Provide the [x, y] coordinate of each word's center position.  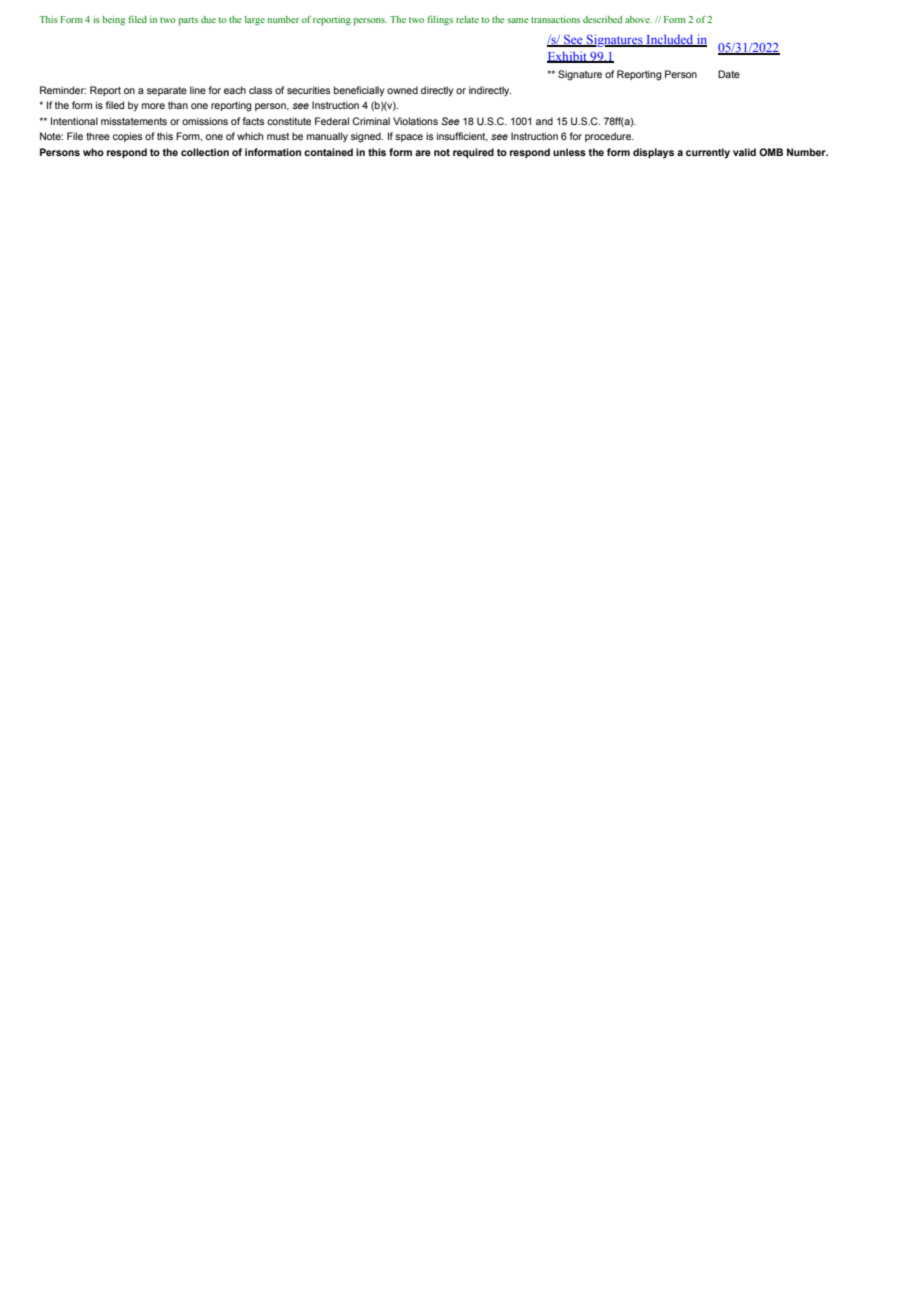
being [114, 21]
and [544, 121]
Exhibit [568, 57]
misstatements [134, 121]
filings [440, 21]
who [93, 152]
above [638, 19]
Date [729, 74]
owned [402, 90]
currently [708, 153]
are [423, 153]
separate [167, 91]
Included [670, 40]
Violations [415, 121]
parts [188, 21]
